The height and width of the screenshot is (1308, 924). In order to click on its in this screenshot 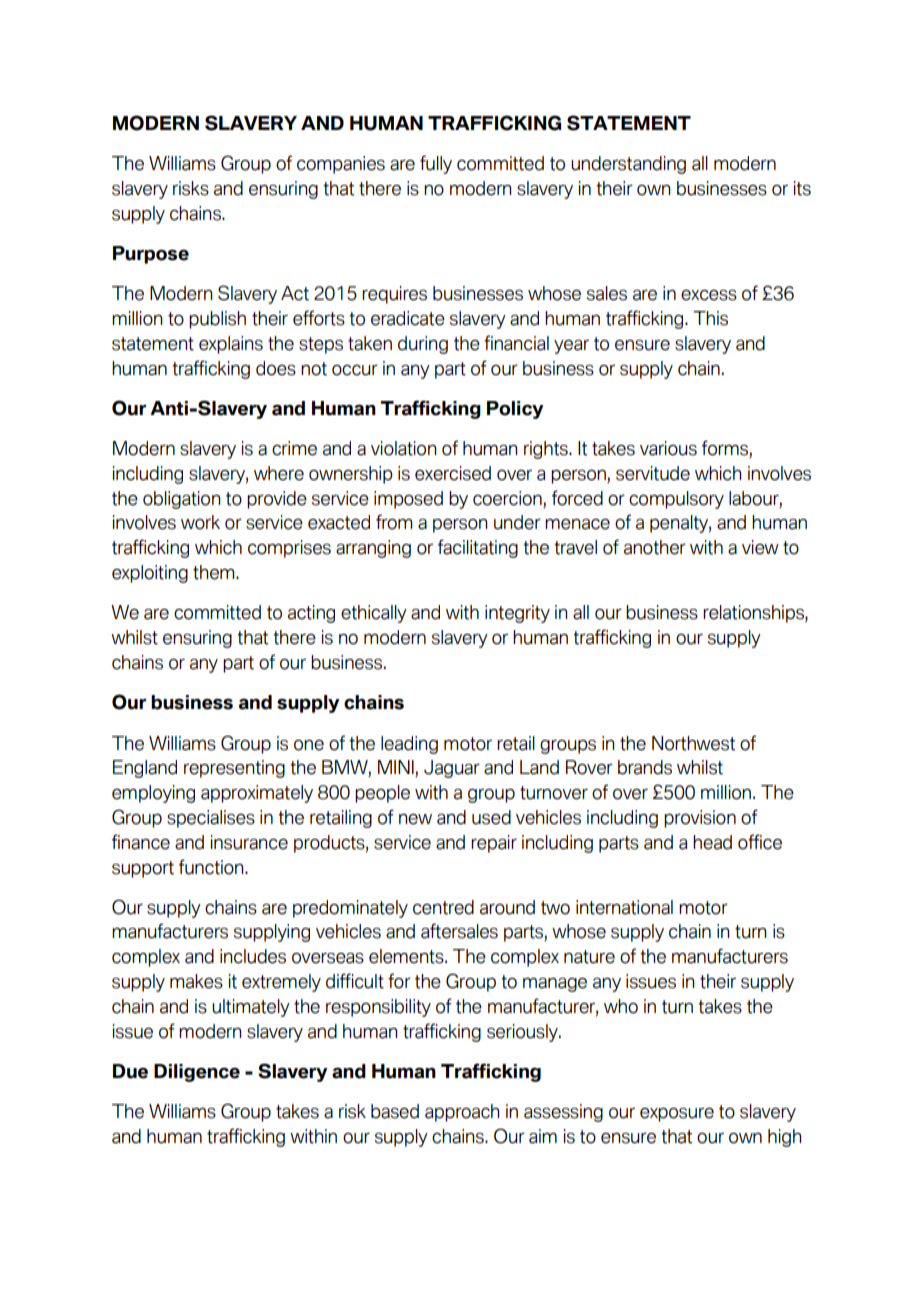, I will do `click(802, 188)`.
